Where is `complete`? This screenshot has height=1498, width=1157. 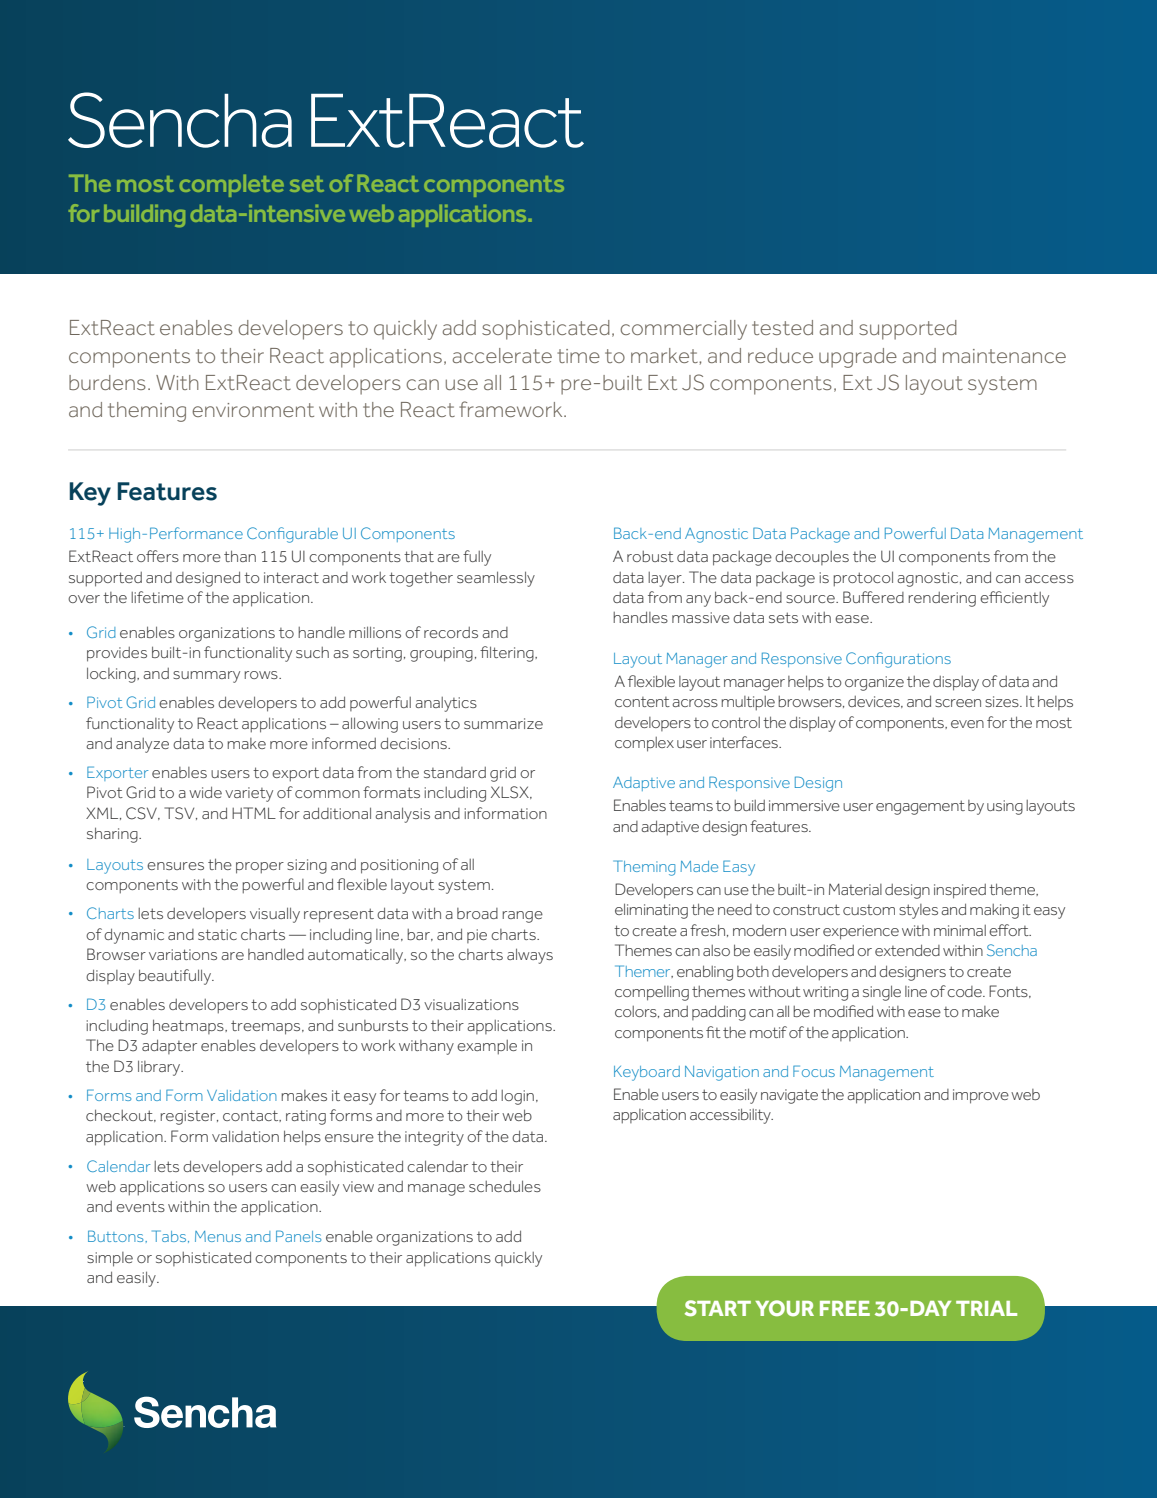 complete is located at coordinates (232, 186).
